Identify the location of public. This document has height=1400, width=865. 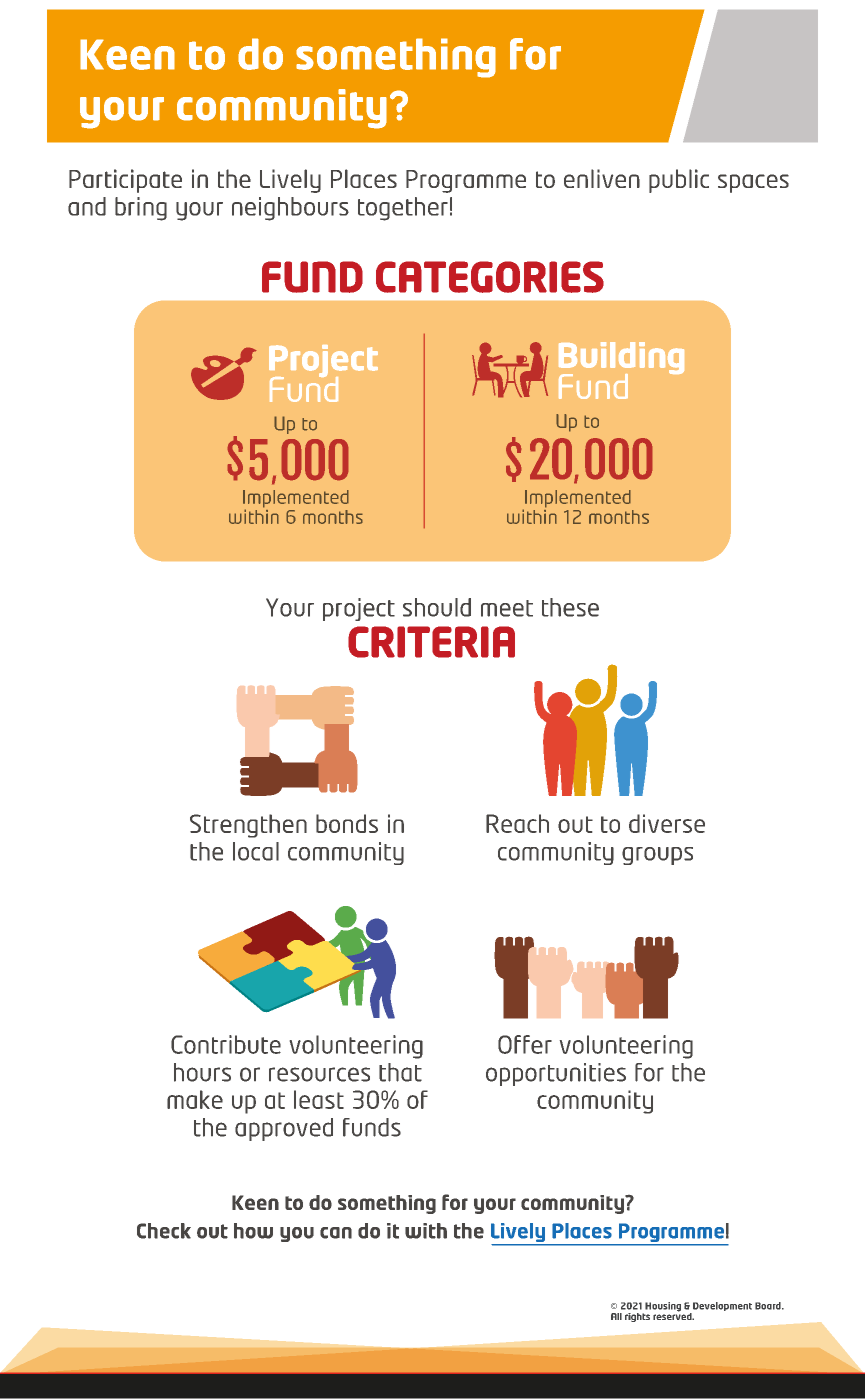
(679, 181).
